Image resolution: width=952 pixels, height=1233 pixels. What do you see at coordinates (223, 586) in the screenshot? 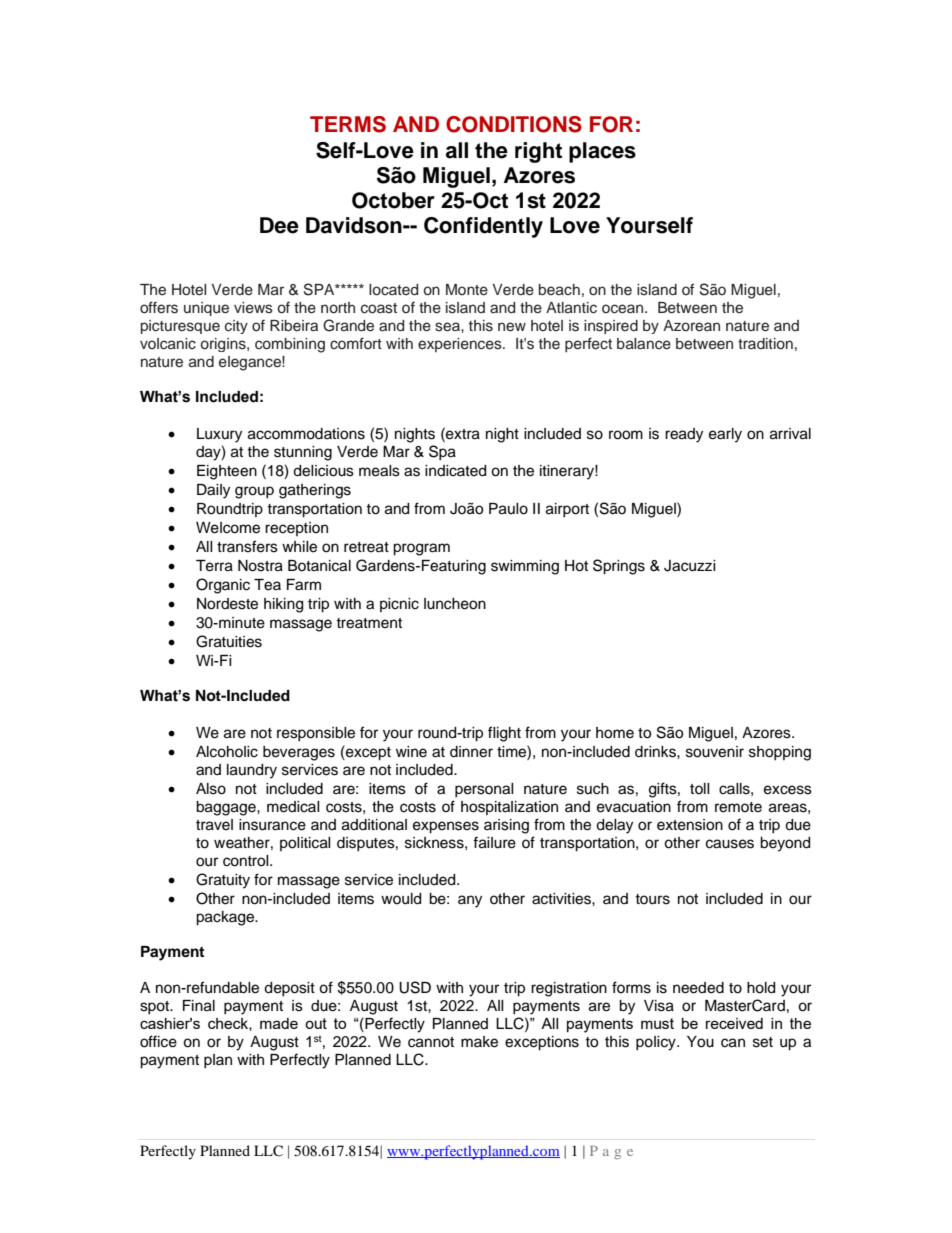
I see `Organic` at bounding box center [223, 586].
